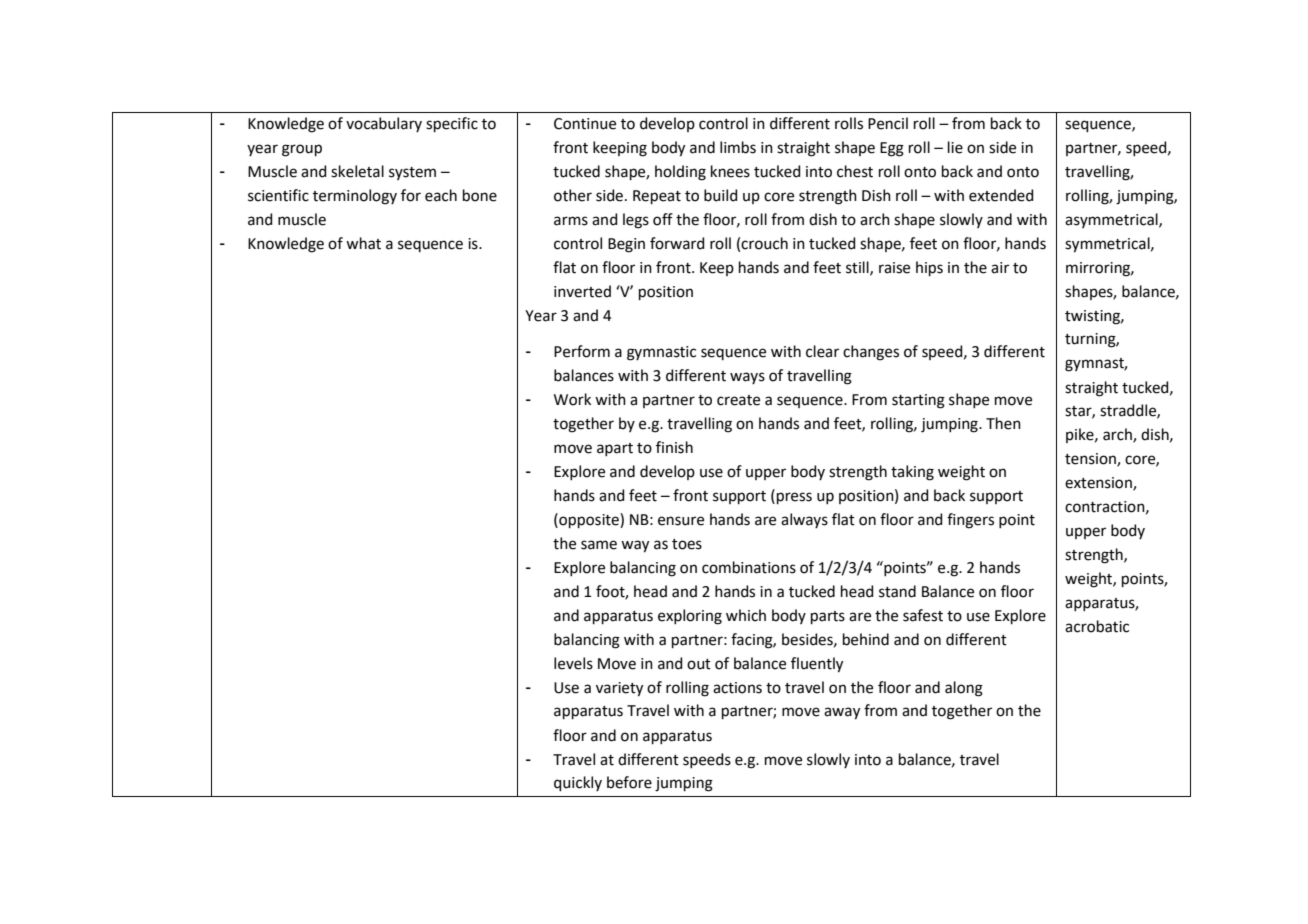 This document has height=924, width=1308. Describe the element at coordinates (955, 147) in the document. I see `lie` at that location.
